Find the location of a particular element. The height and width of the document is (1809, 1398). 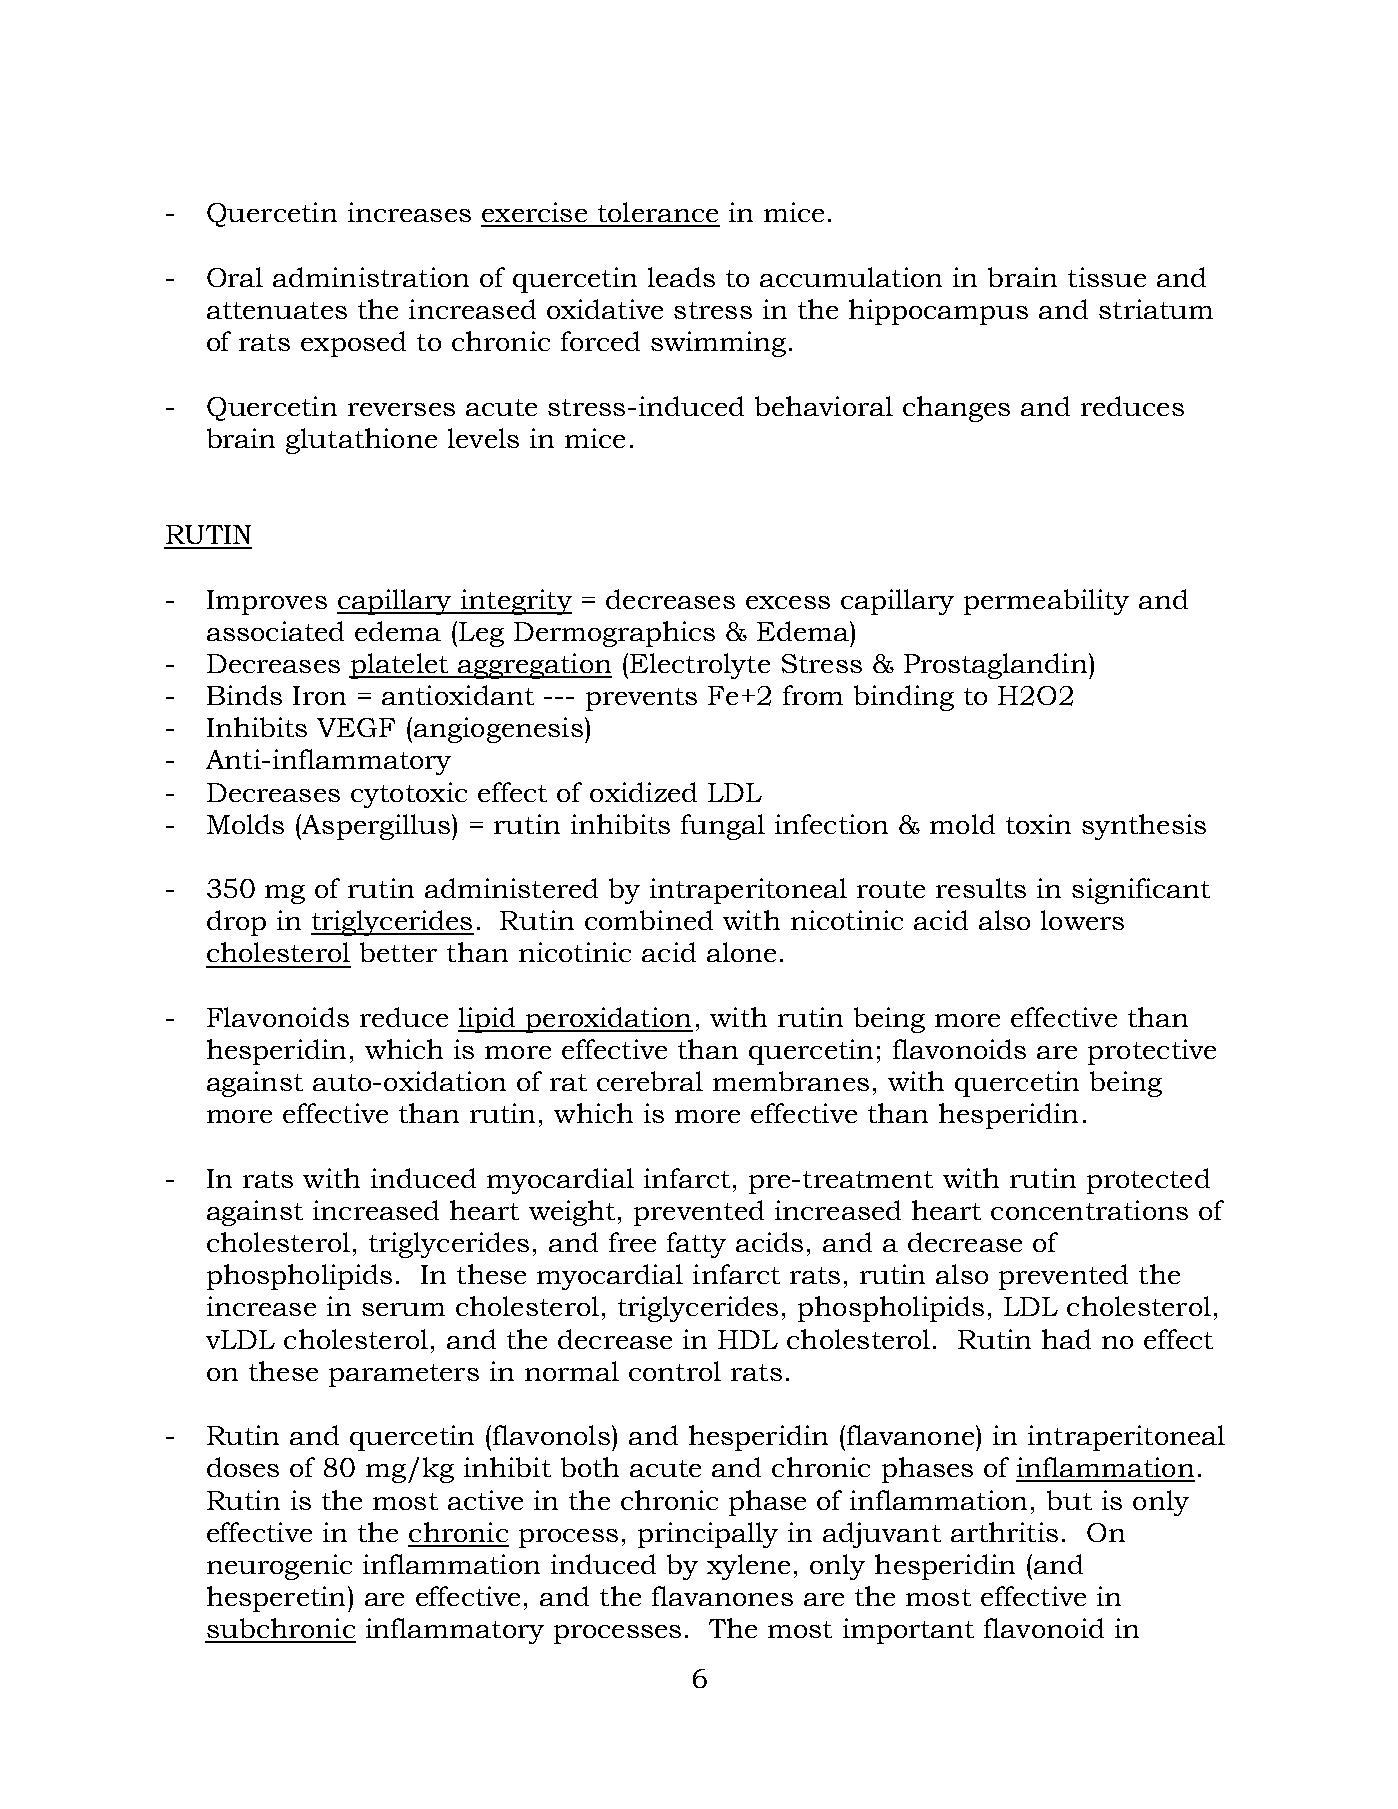

toxin is located at coordinates (1038, 824).
